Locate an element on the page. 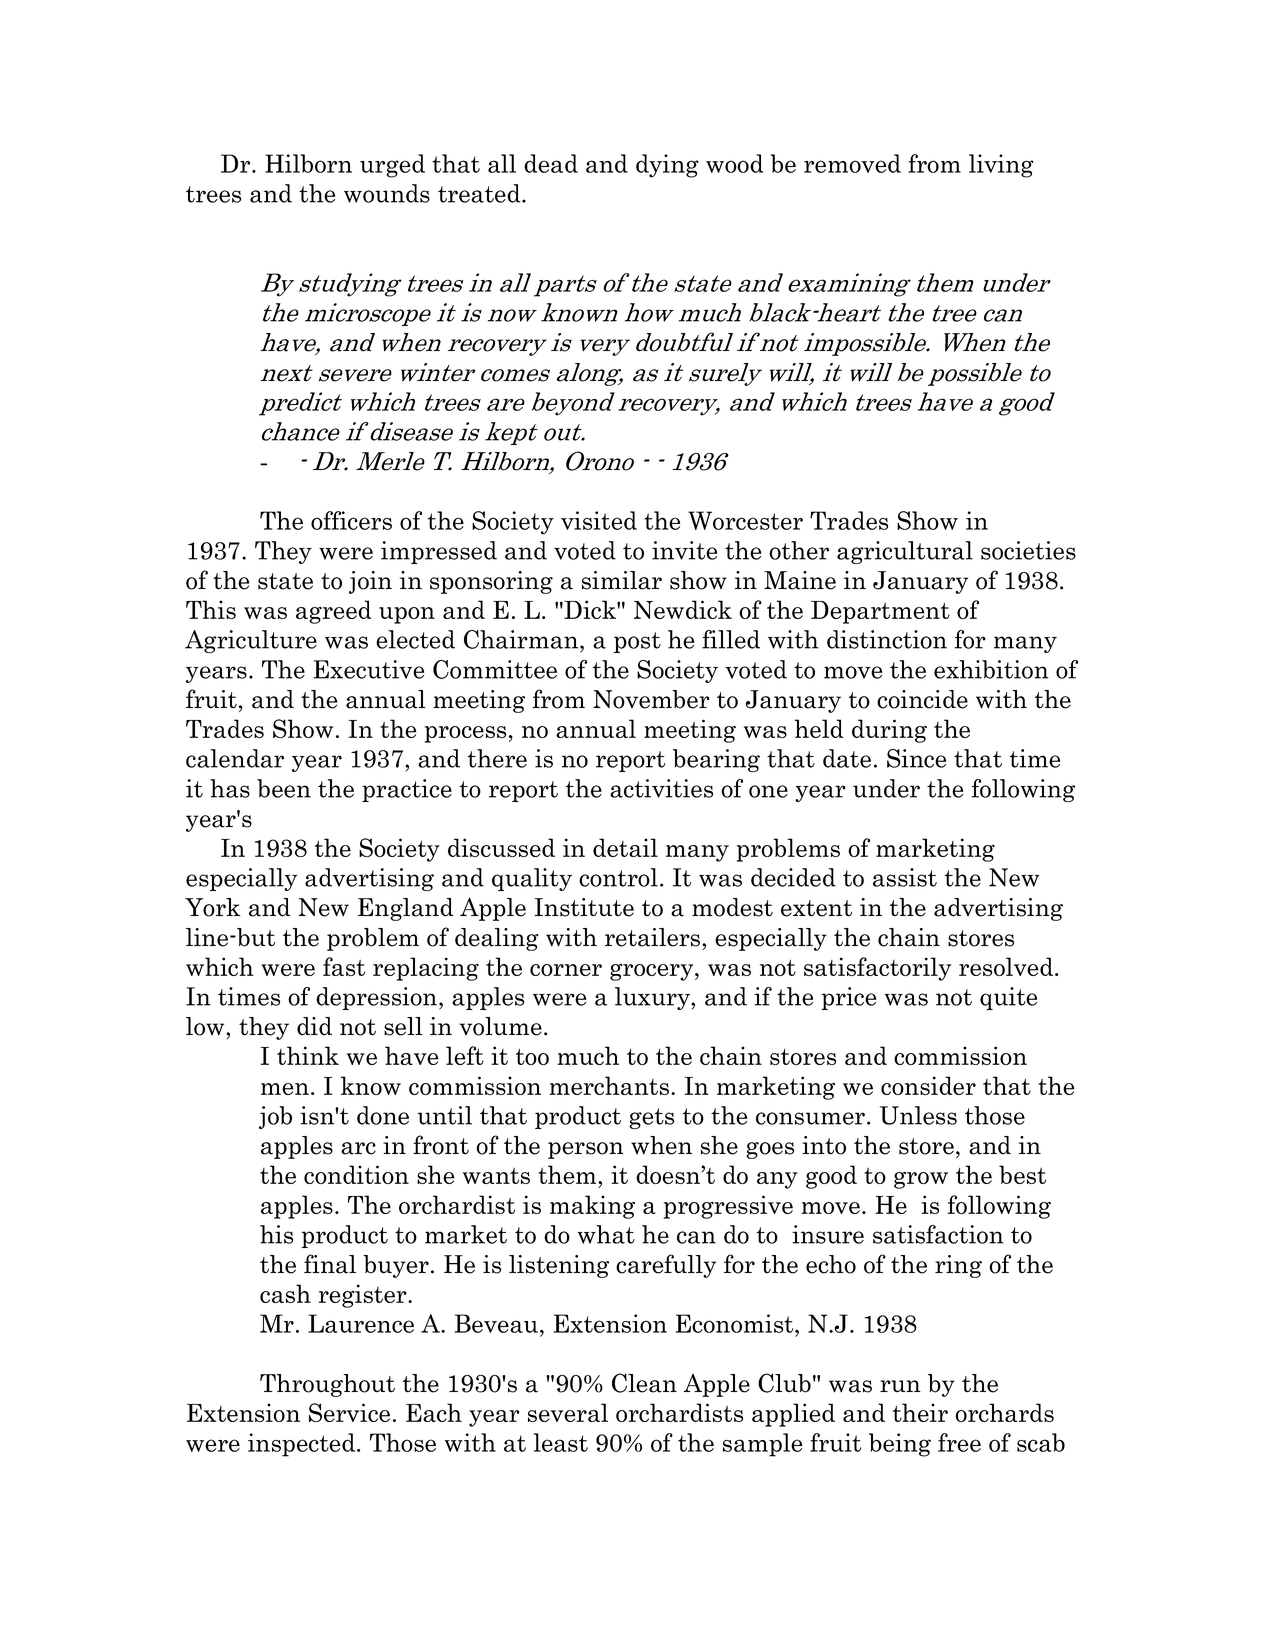  activities is located at coordinates (661, 788).
